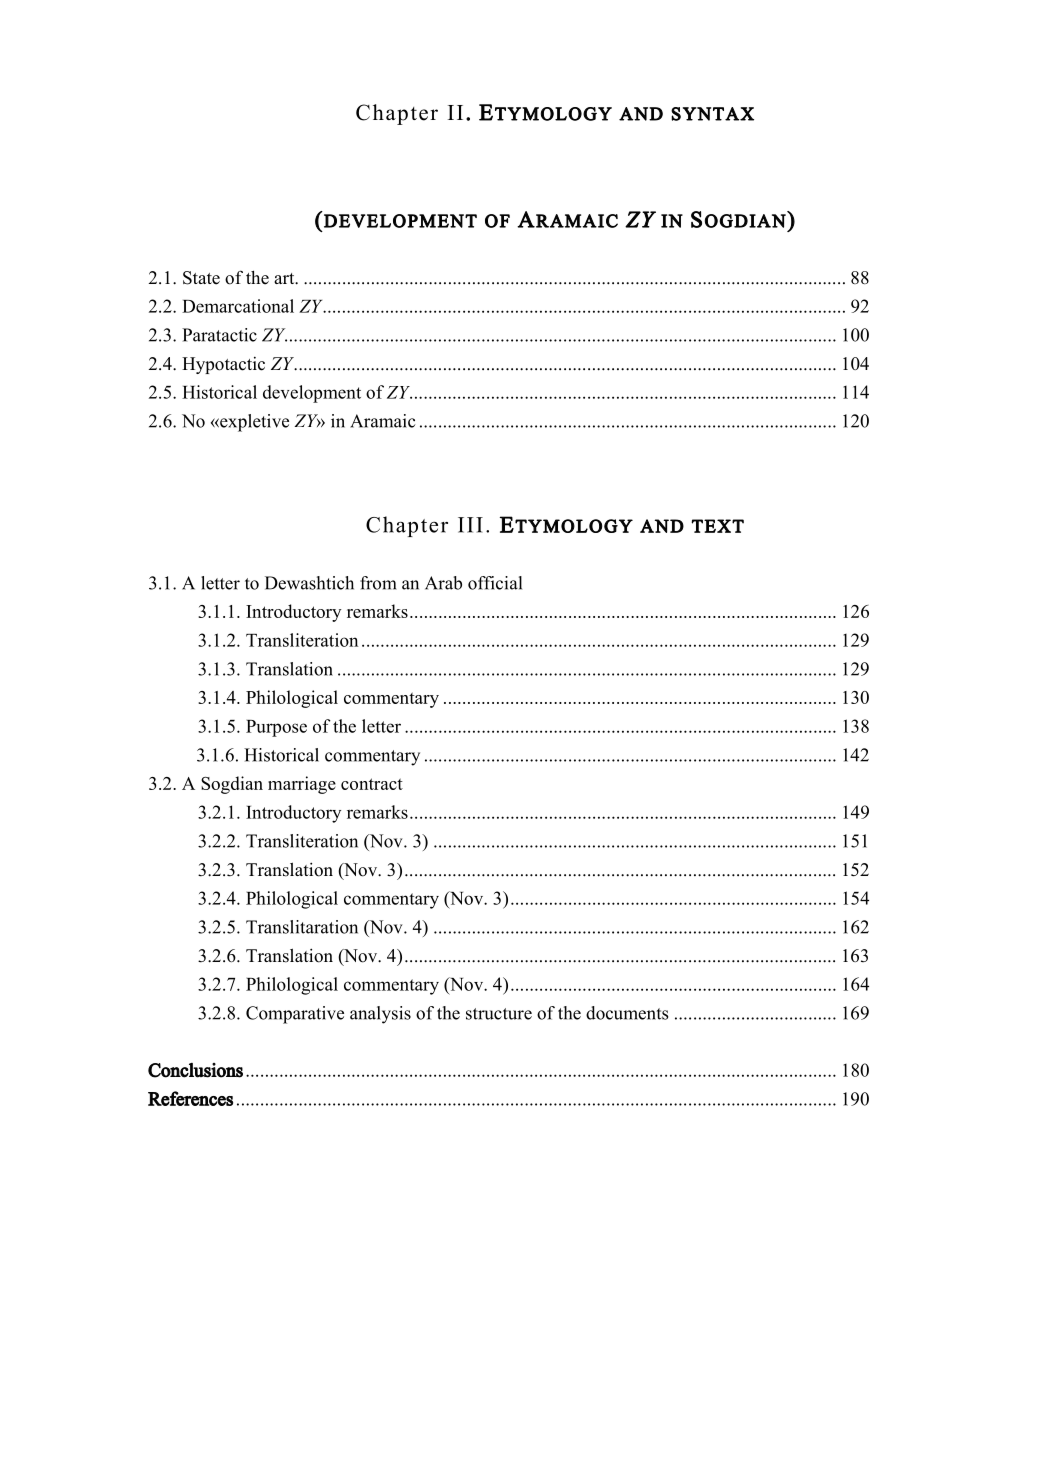  What do you see at coordinates (195, 1070) in the document?
I see `Conclusions` at bounding box center [195, 1070].
